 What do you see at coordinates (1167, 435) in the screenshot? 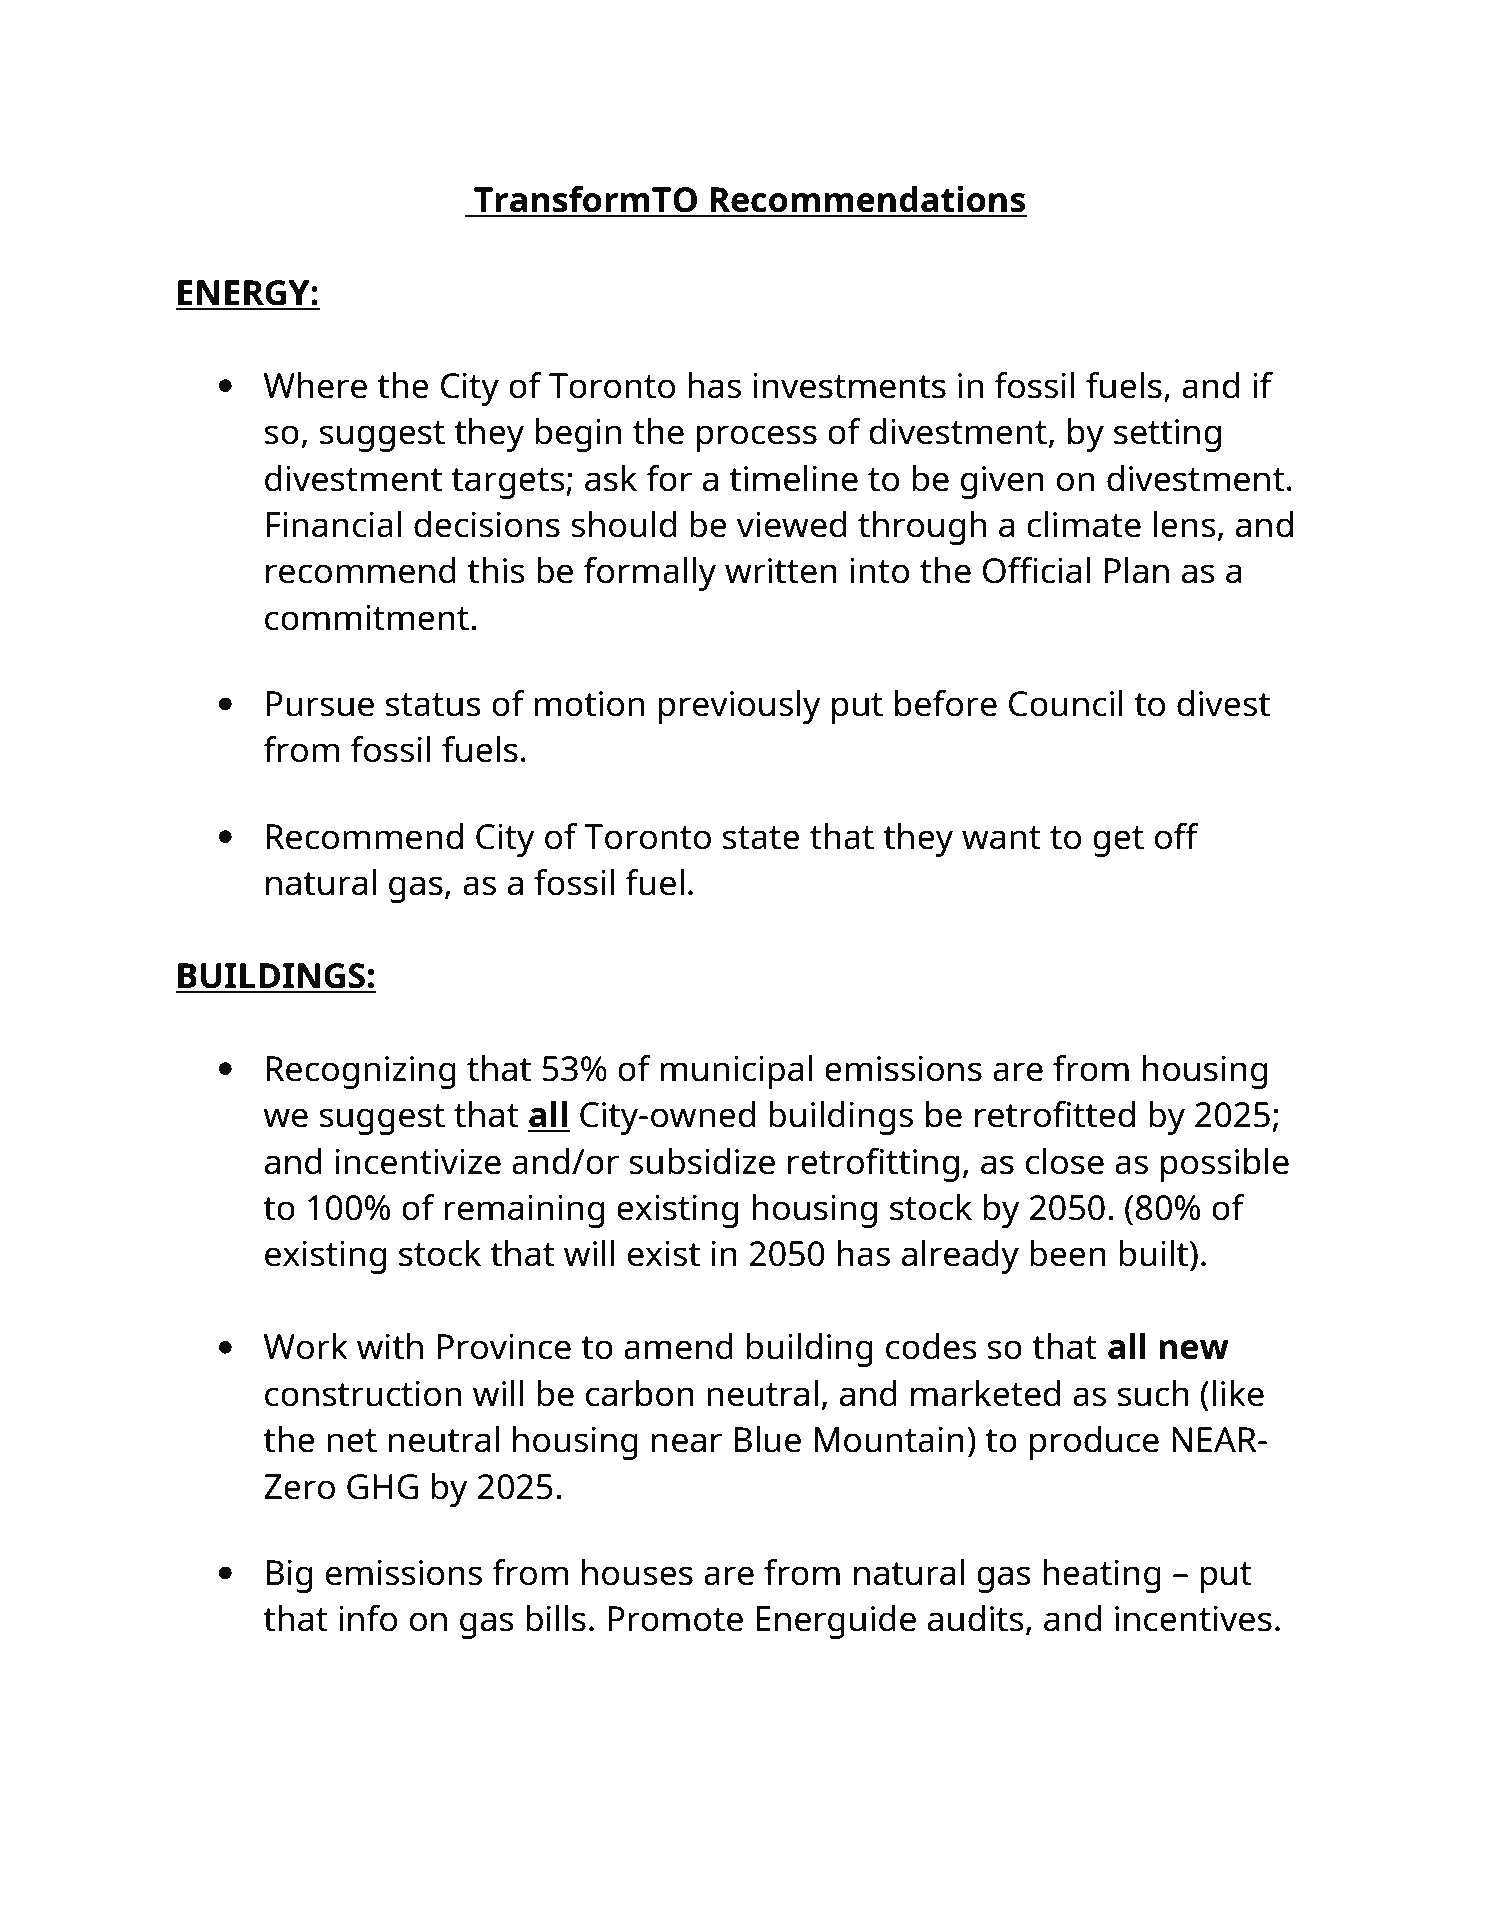
I see `setting` at bounding box center [1167, 435].
